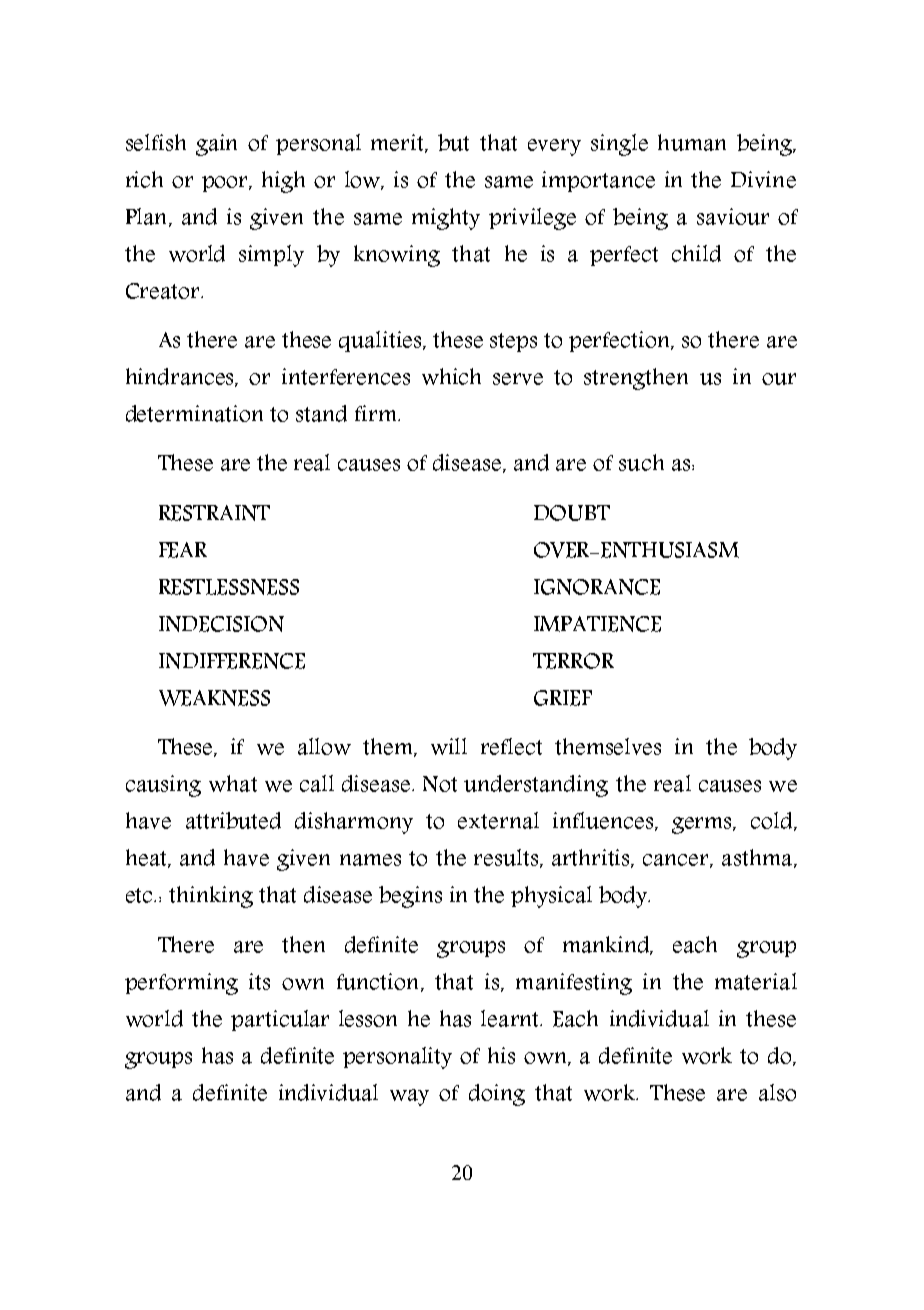 Image resolution: width=924 pixels, height=1310 pixels. Describe the element at coordinates (703, 825) in the screenshot. I see `germs` at that location.
